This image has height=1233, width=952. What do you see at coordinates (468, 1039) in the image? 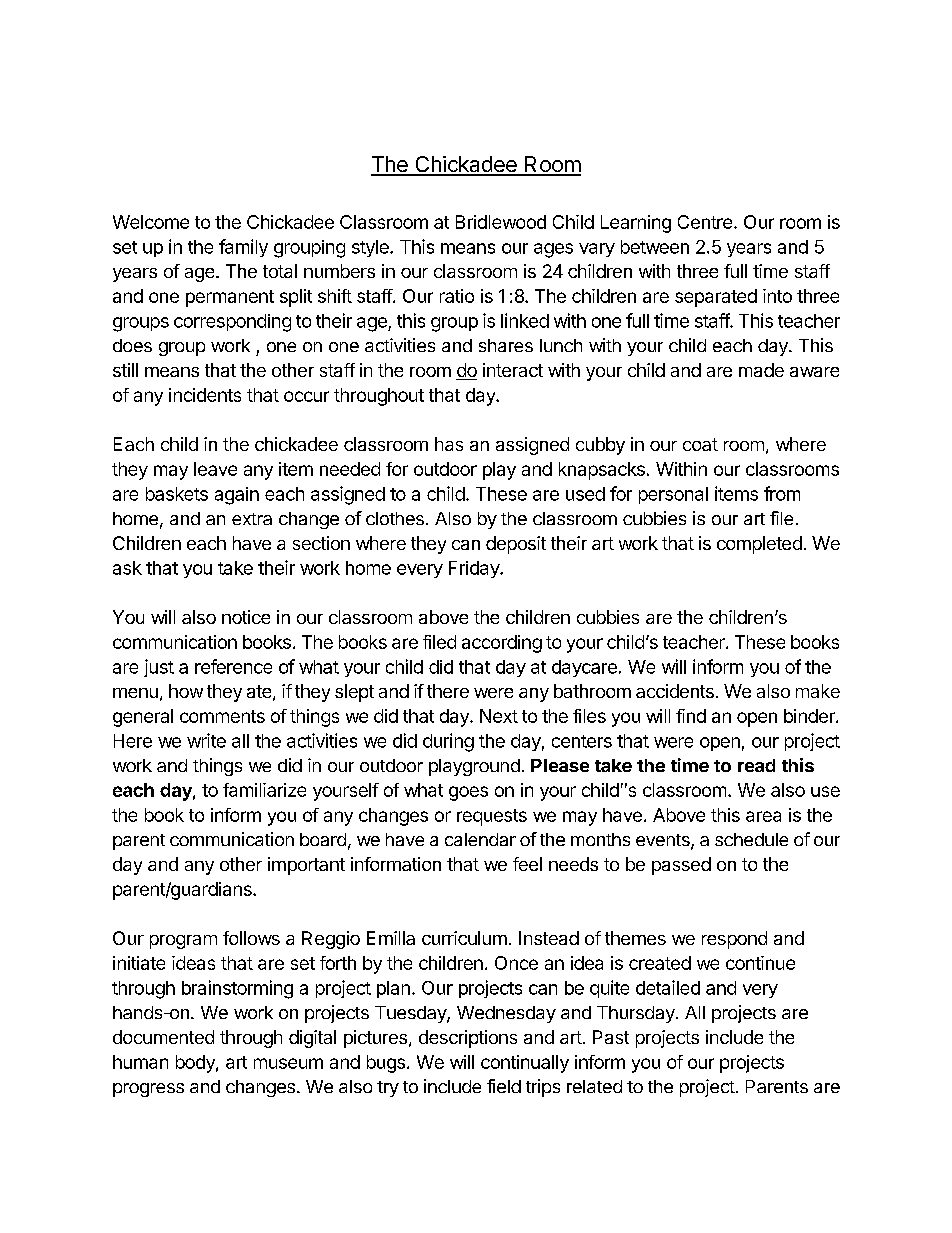
I see `descriptions` at bounding box center [468, 1039].
